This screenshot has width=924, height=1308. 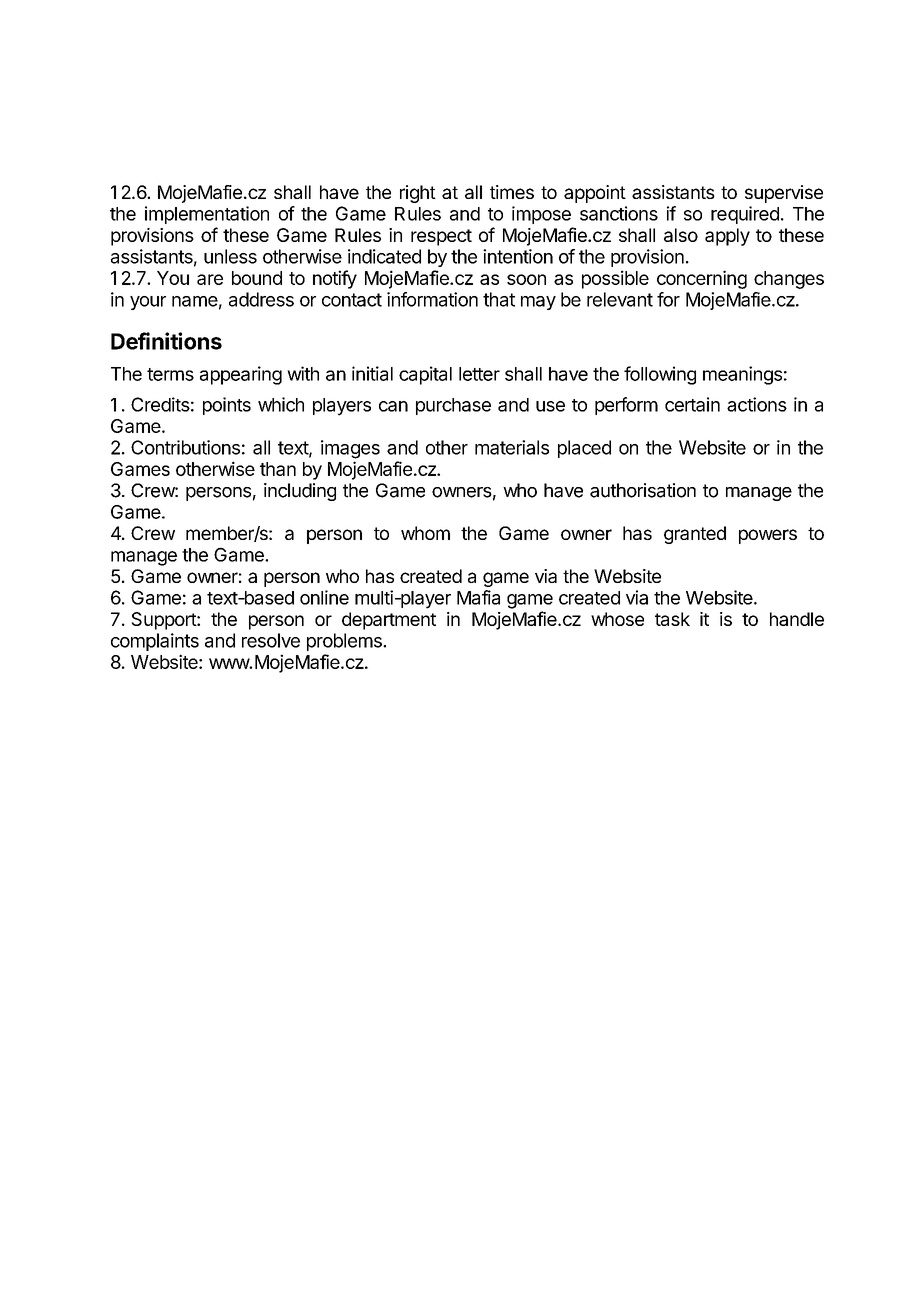 What do you see at coordinates (499, 299) in the screenshot?
I see `that` at bounding box center [499, 299].
